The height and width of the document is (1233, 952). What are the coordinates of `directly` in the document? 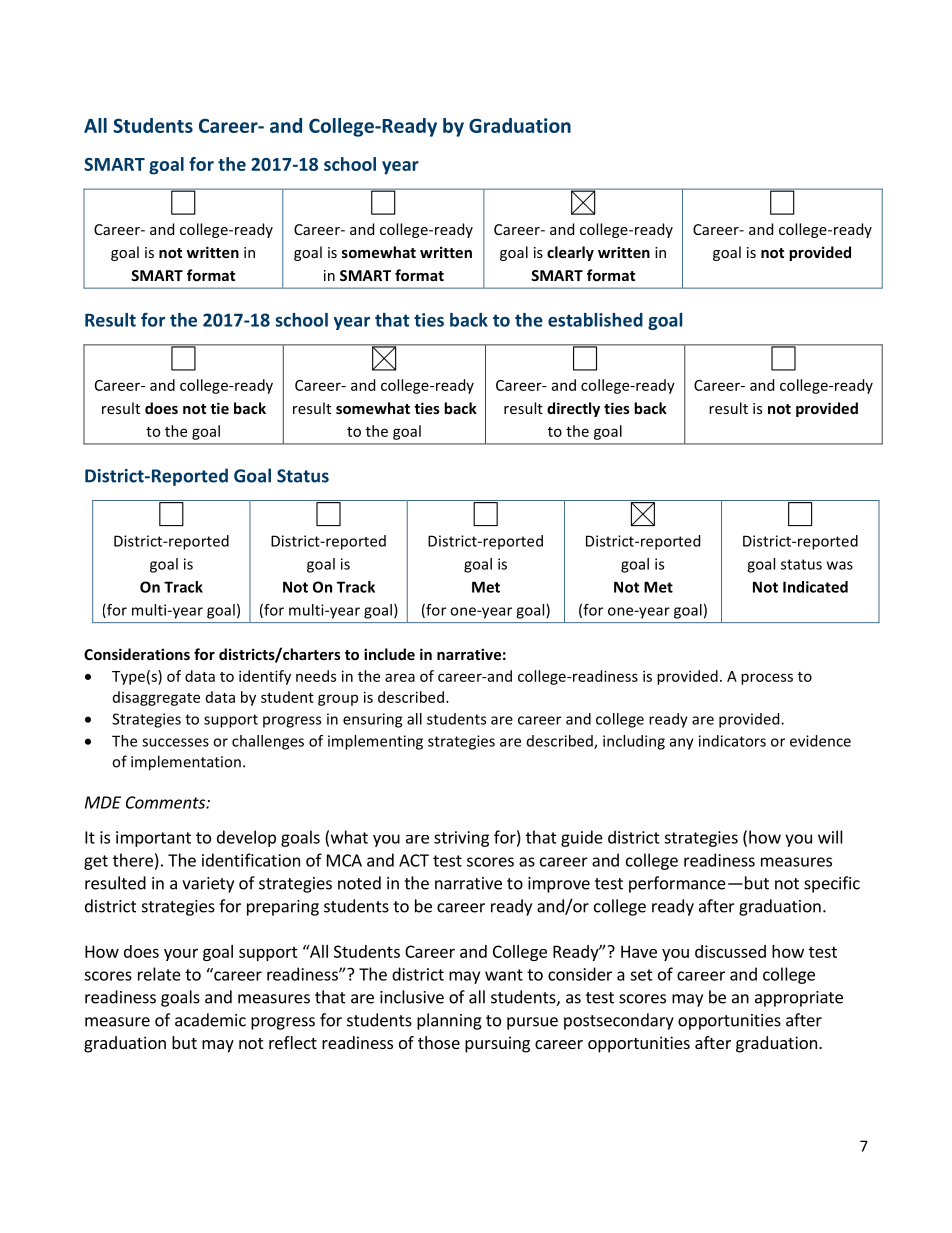 It's located at (573, 409).
